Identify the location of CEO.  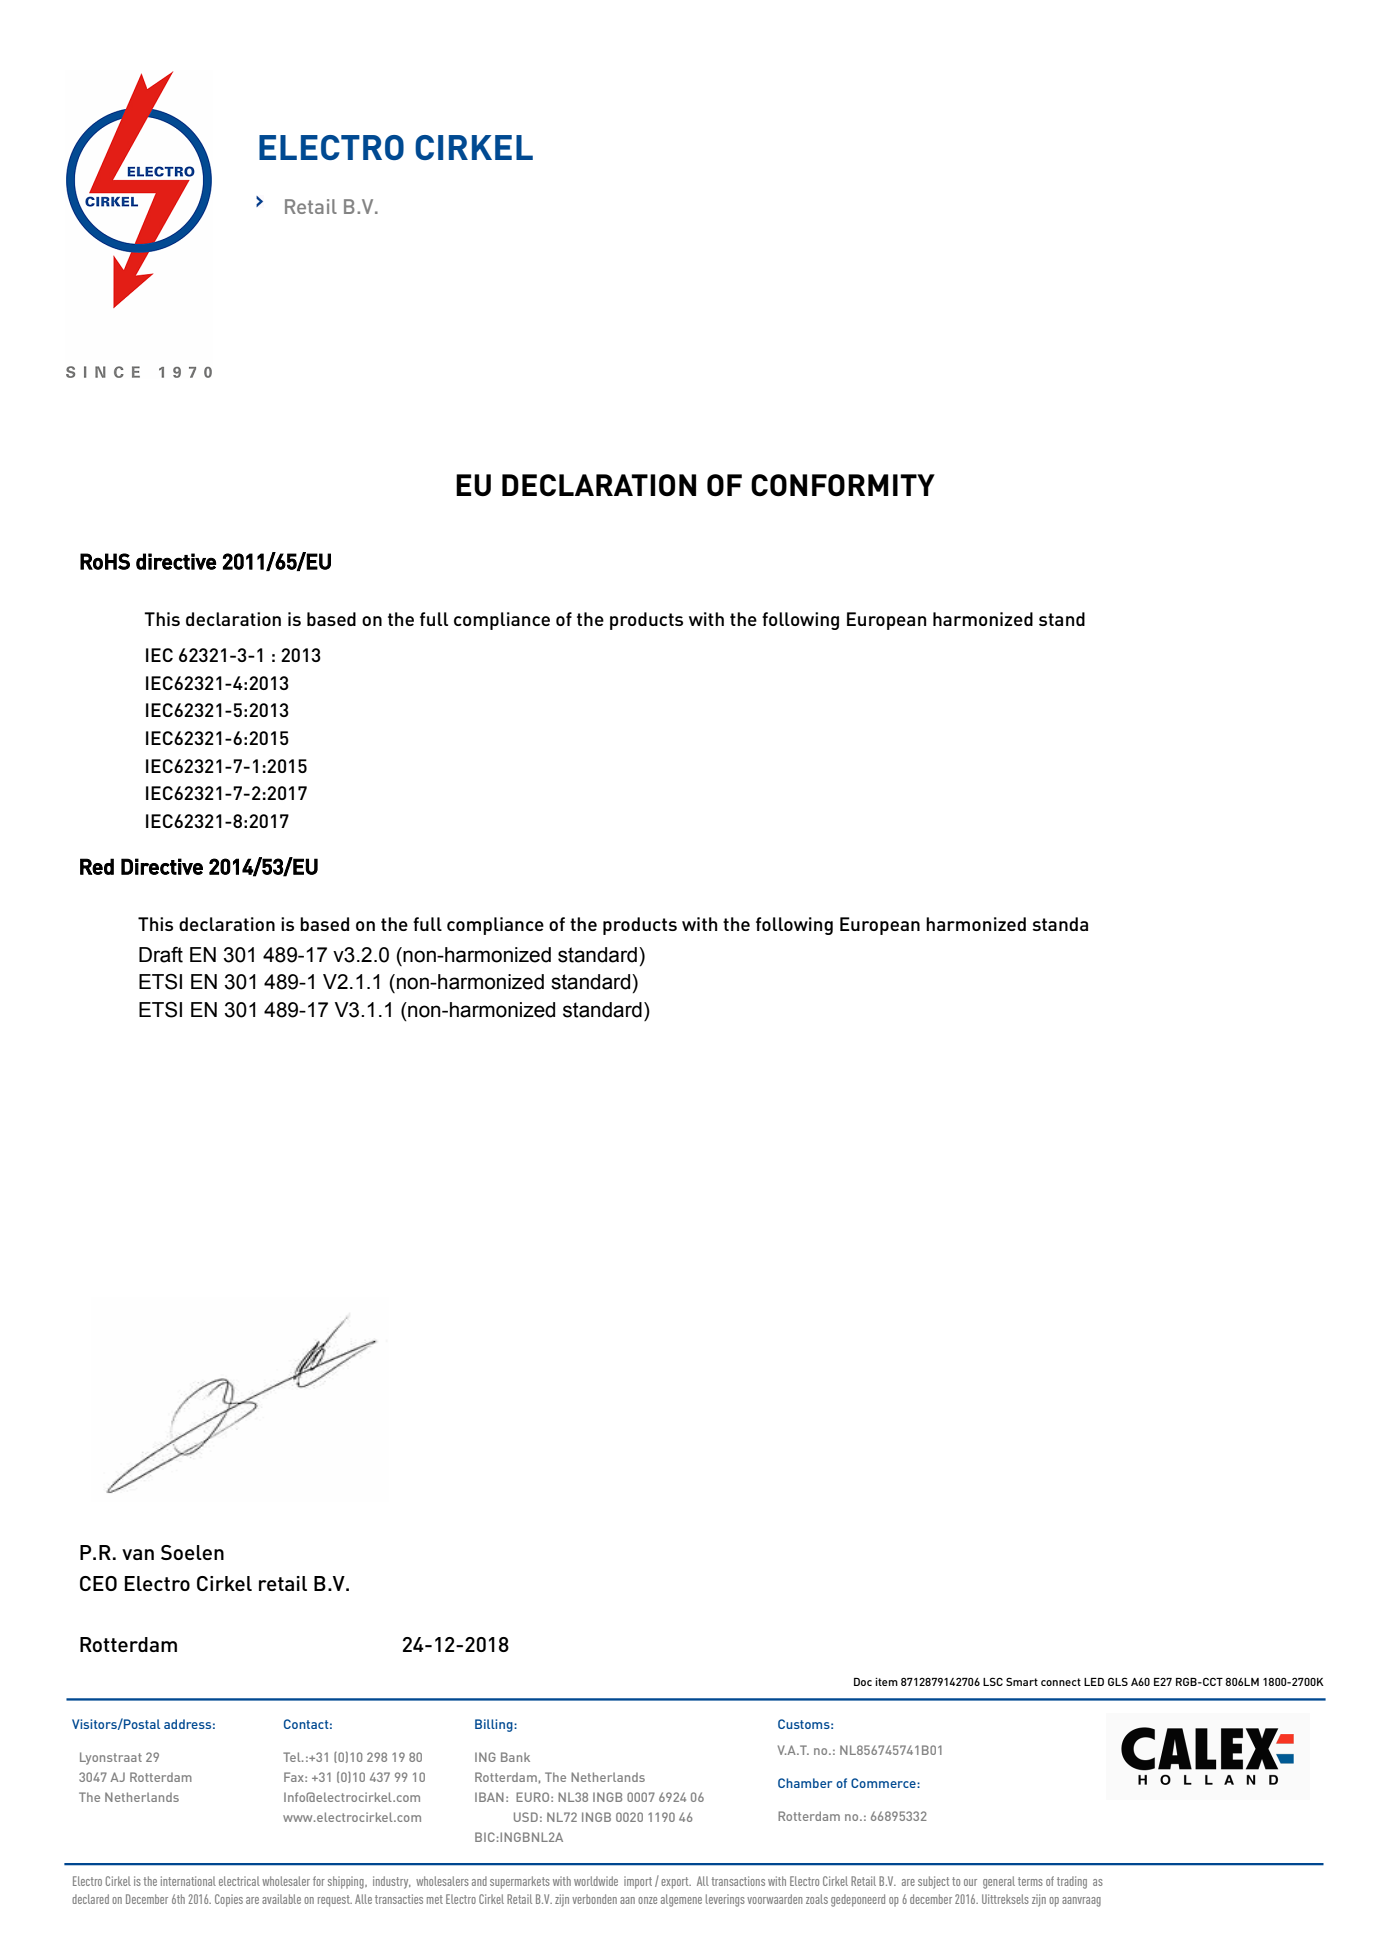
(98, 1583).
